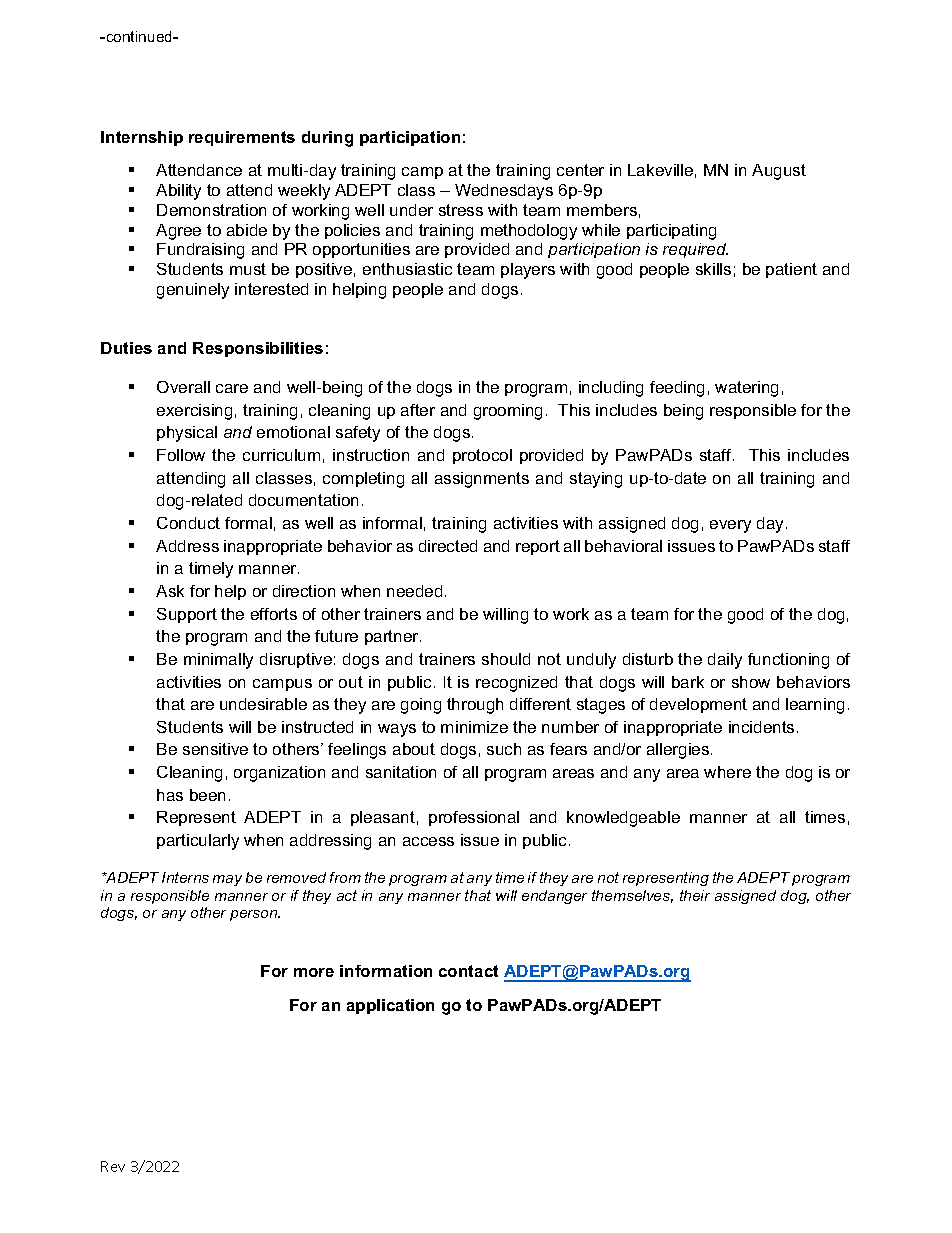 The width and height of the document is (952, 1233). I want to click on August, so click(779, 172).
